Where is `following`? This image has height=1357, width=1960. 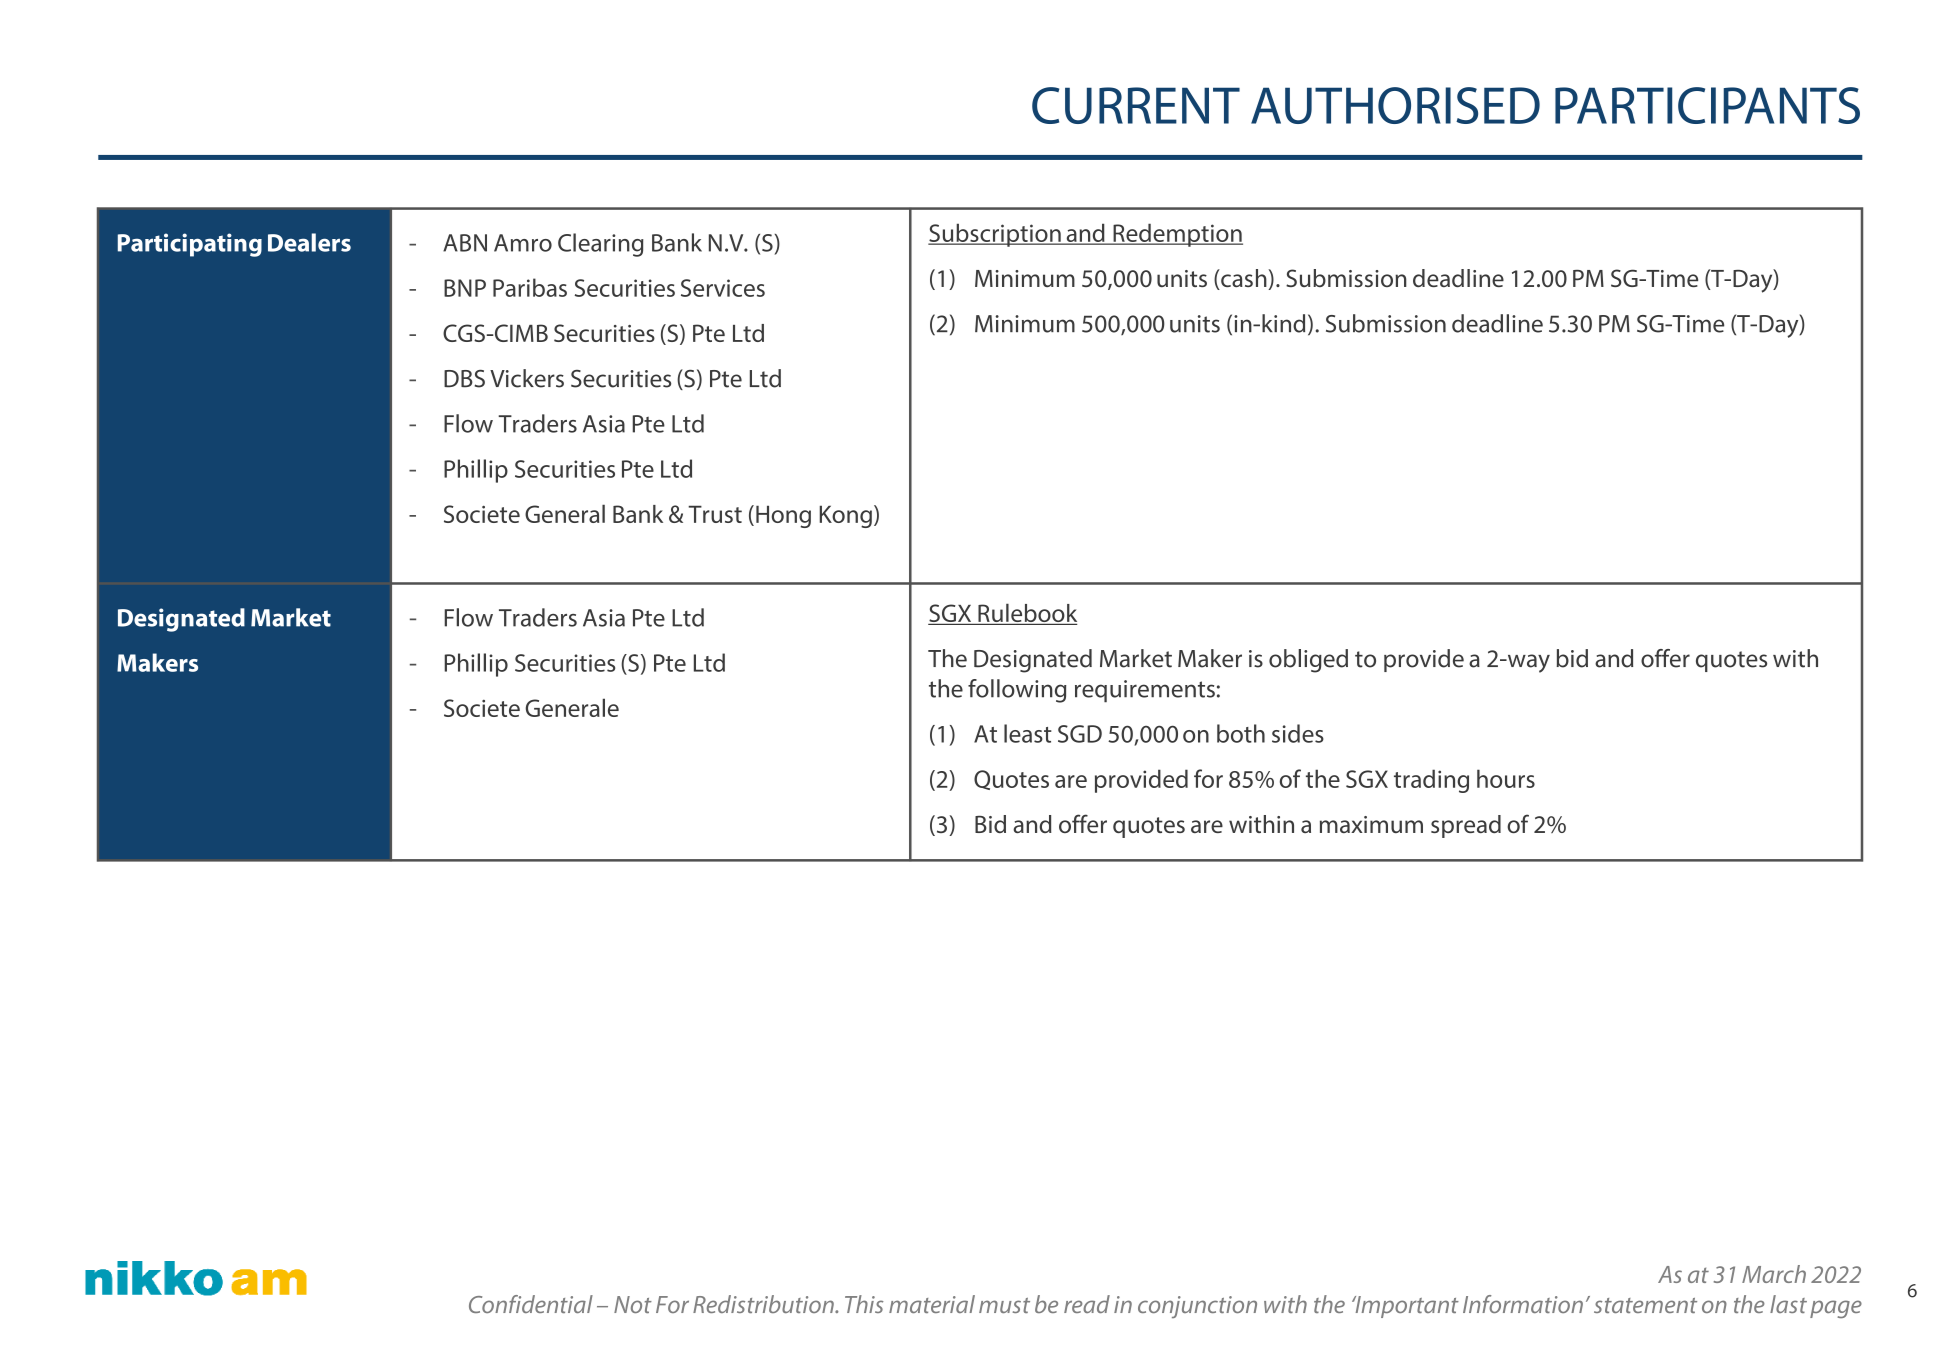 following is located at coordinates (1017, 691).
